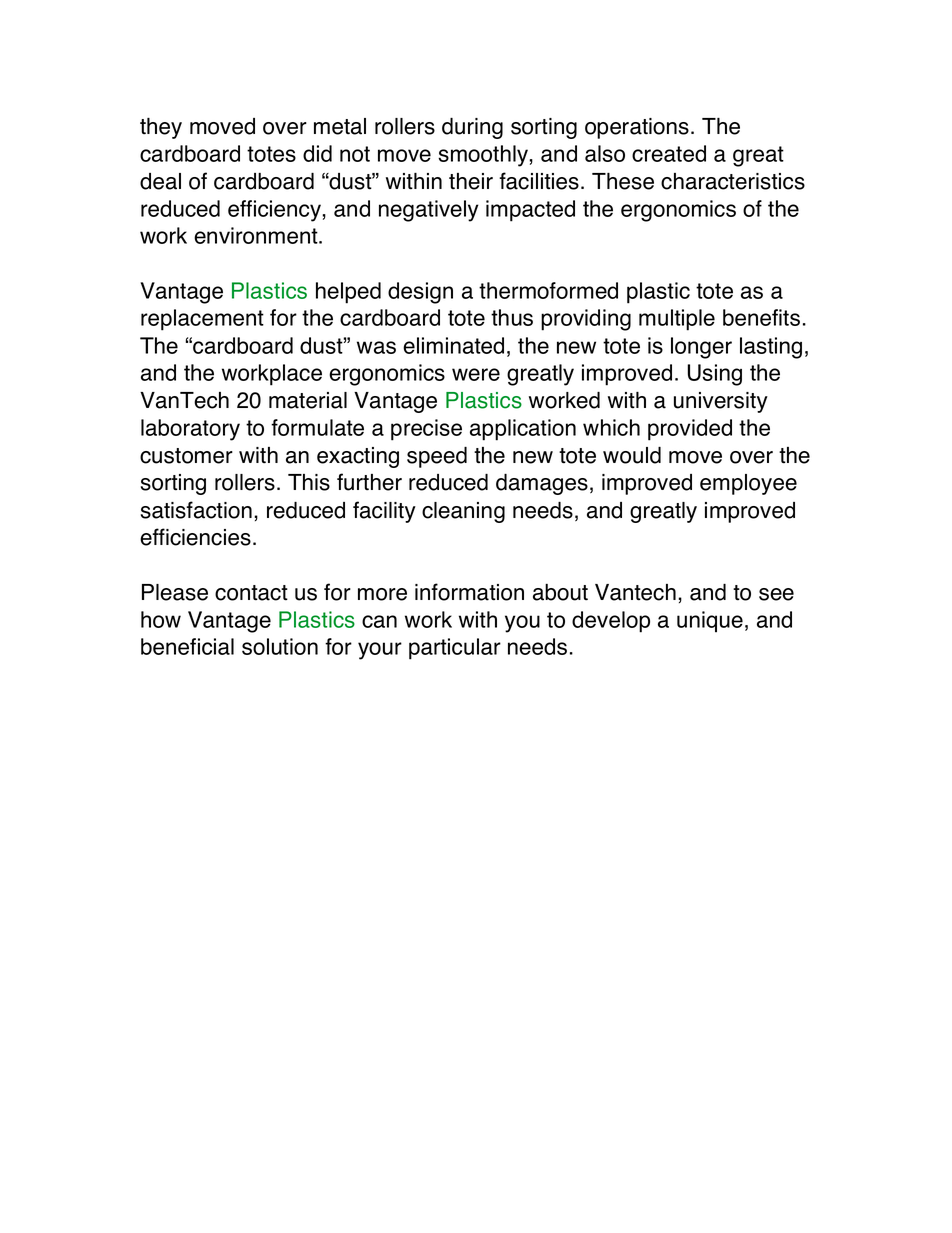 Image resolution: width=952 pixels, height=1233 pixels. I want to click on created, so click(669, 153).
